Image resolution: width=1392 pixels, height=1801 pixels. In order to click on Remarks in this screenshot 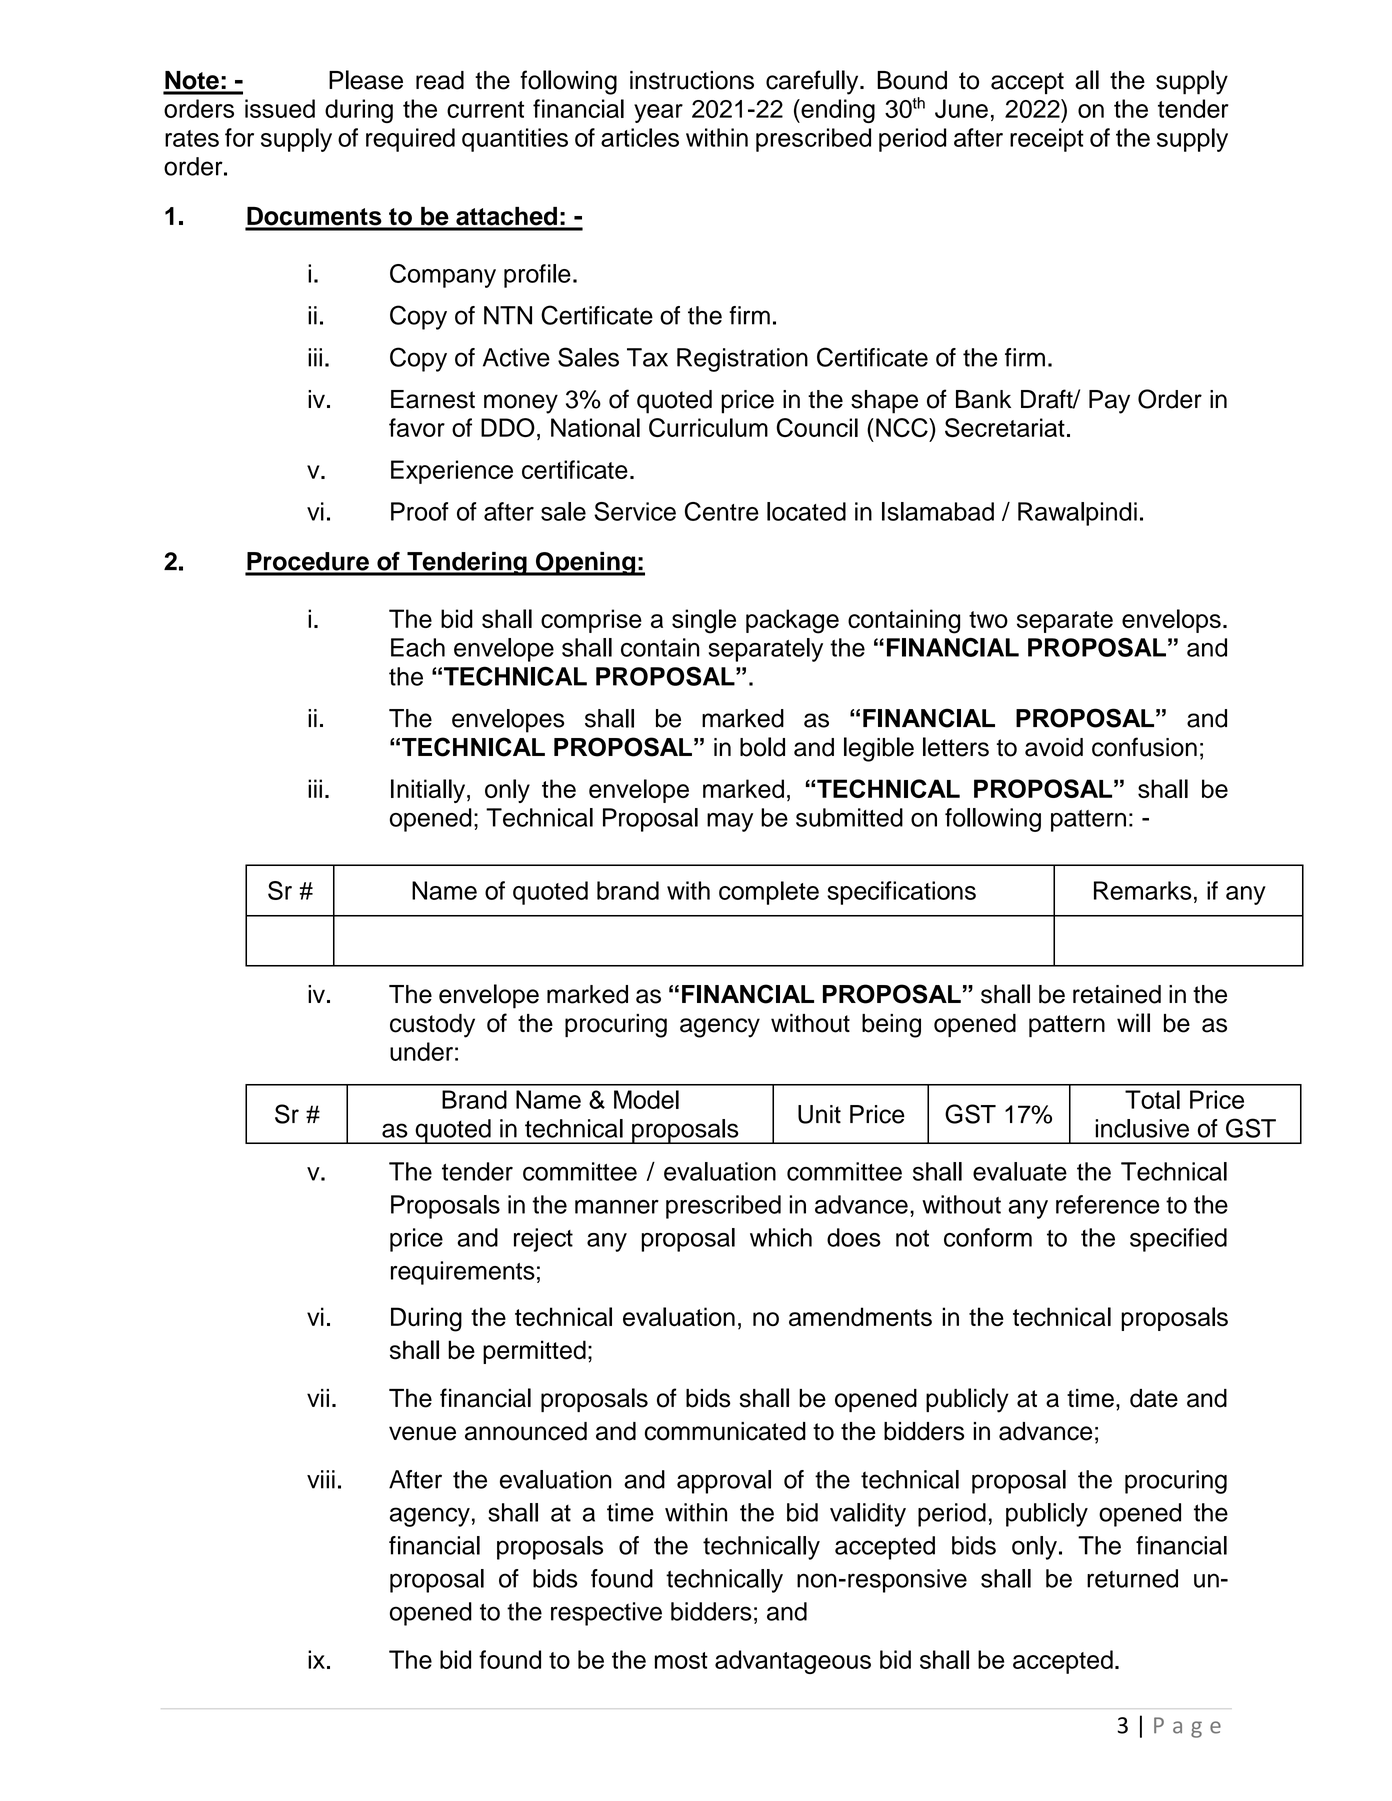, I will do `click(1143, 890)`.
